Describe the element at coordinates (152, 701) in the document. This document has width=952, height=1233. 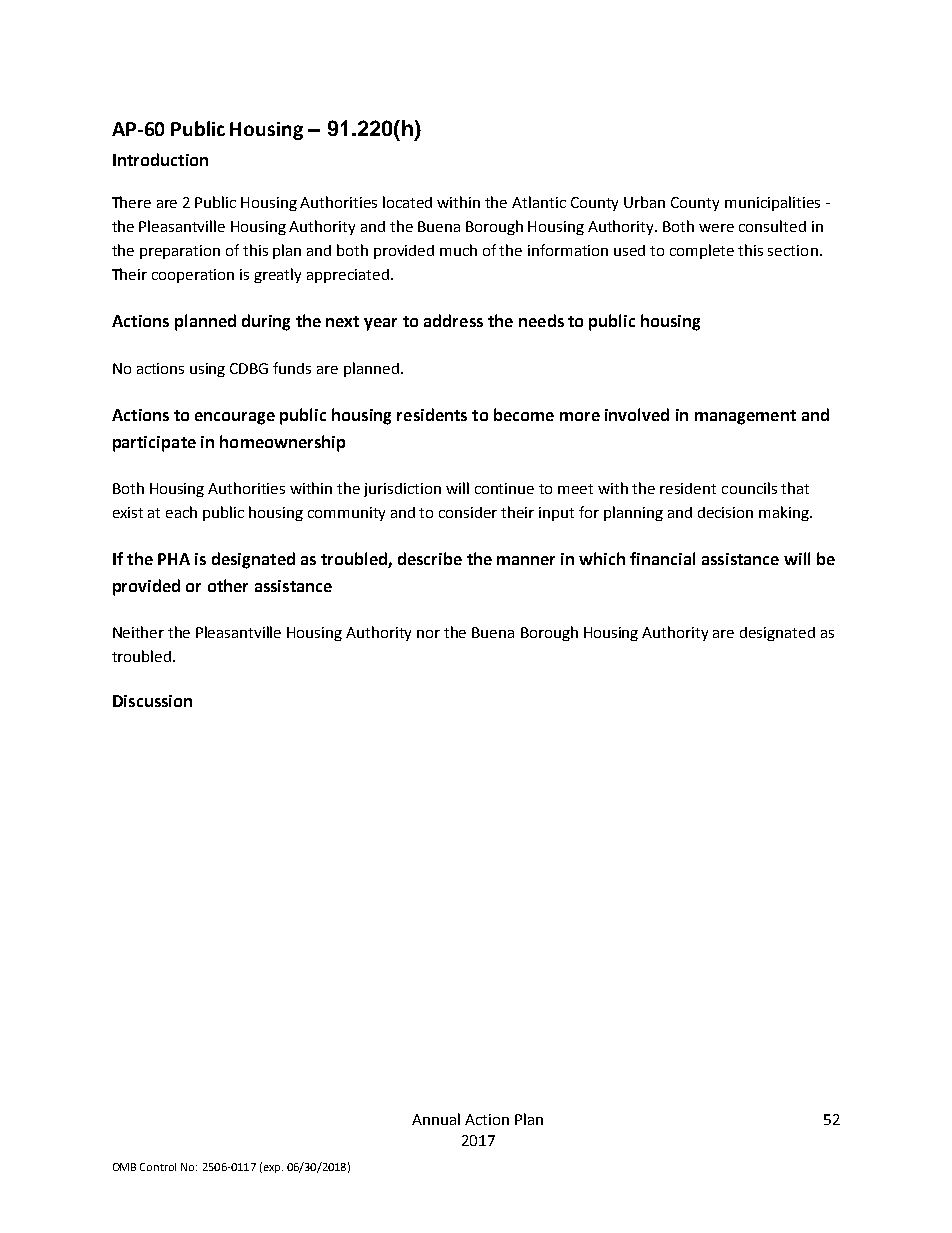
I see `Discussion` at that location.
